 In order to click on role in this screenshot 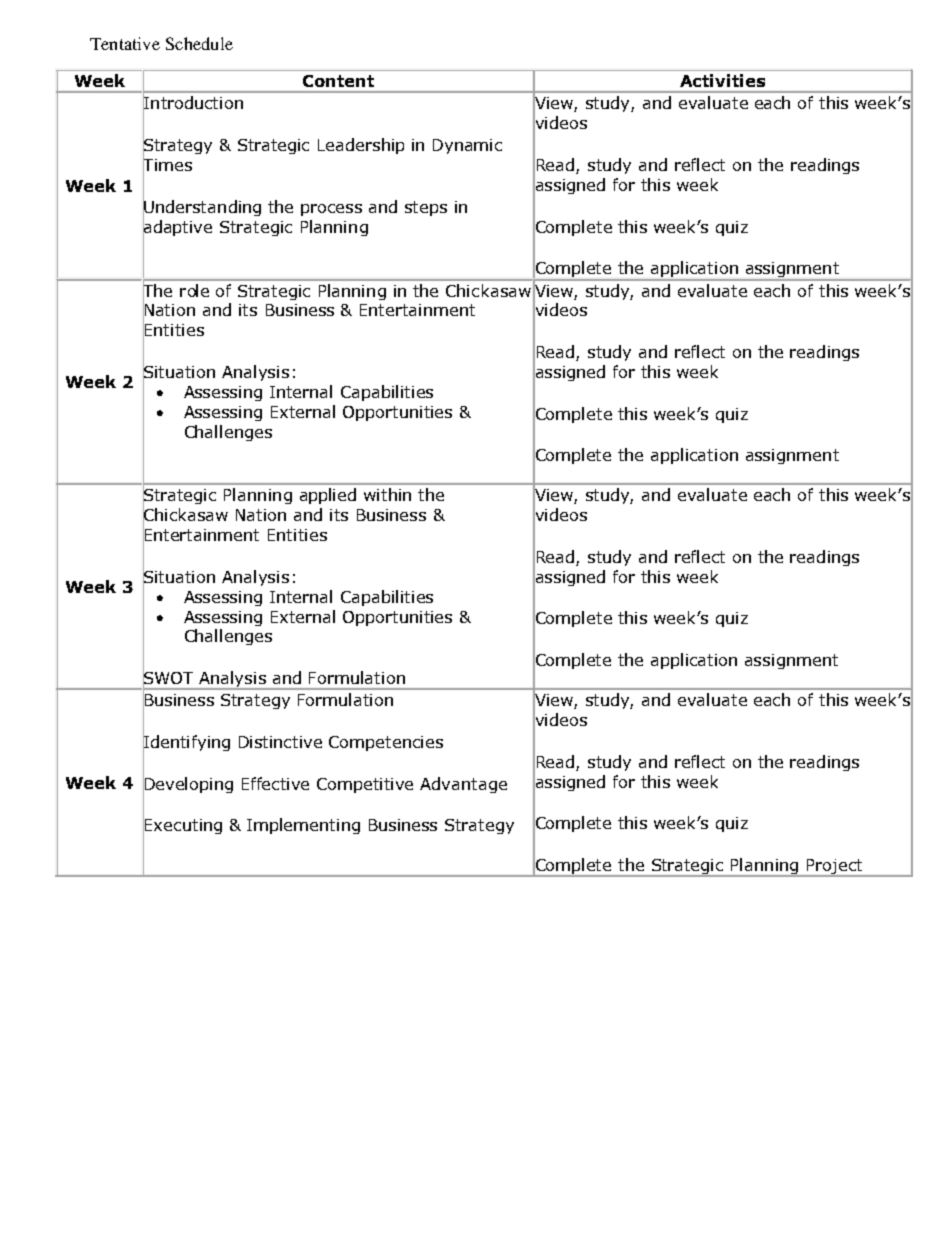, I will do `click(194, 290)`.
